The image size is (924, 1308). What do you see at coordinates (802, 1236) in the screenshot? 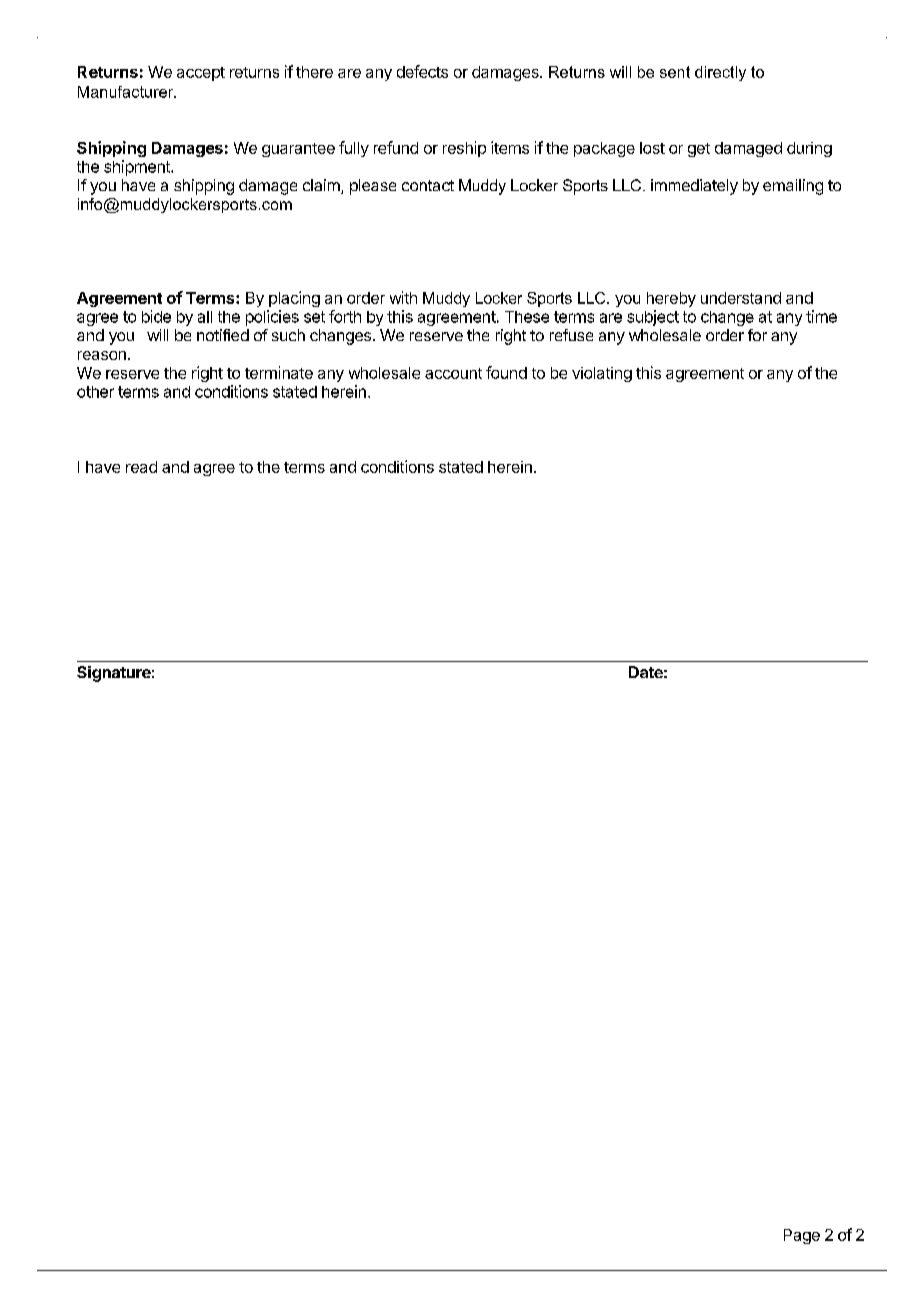
I see `Page` at bounding box center [802, 1236].
